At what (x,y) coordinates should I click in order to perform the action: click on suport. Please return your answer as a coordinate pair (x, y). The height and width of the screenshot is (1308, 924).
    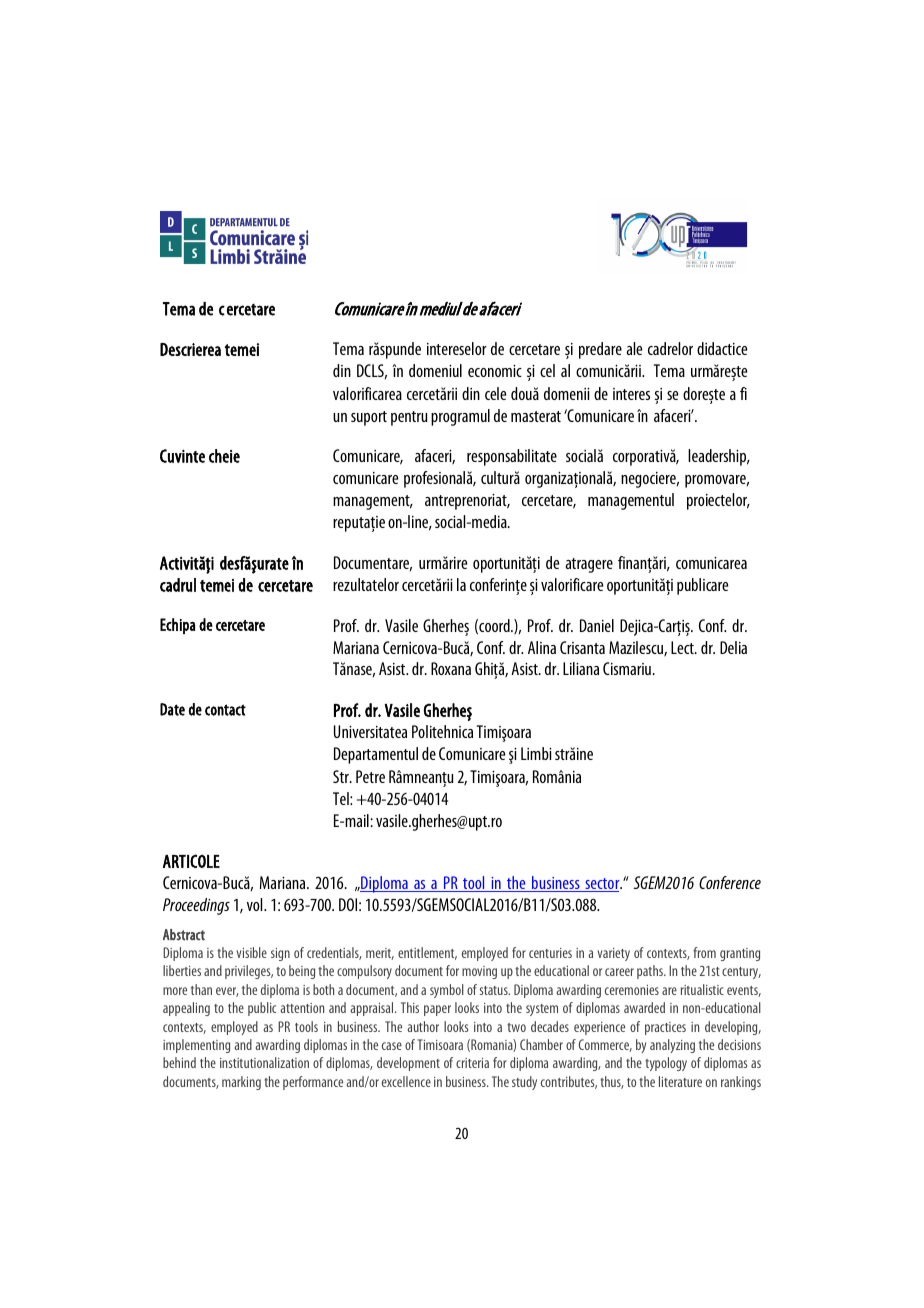
    Looking at the image, I should click on (369, 418).
